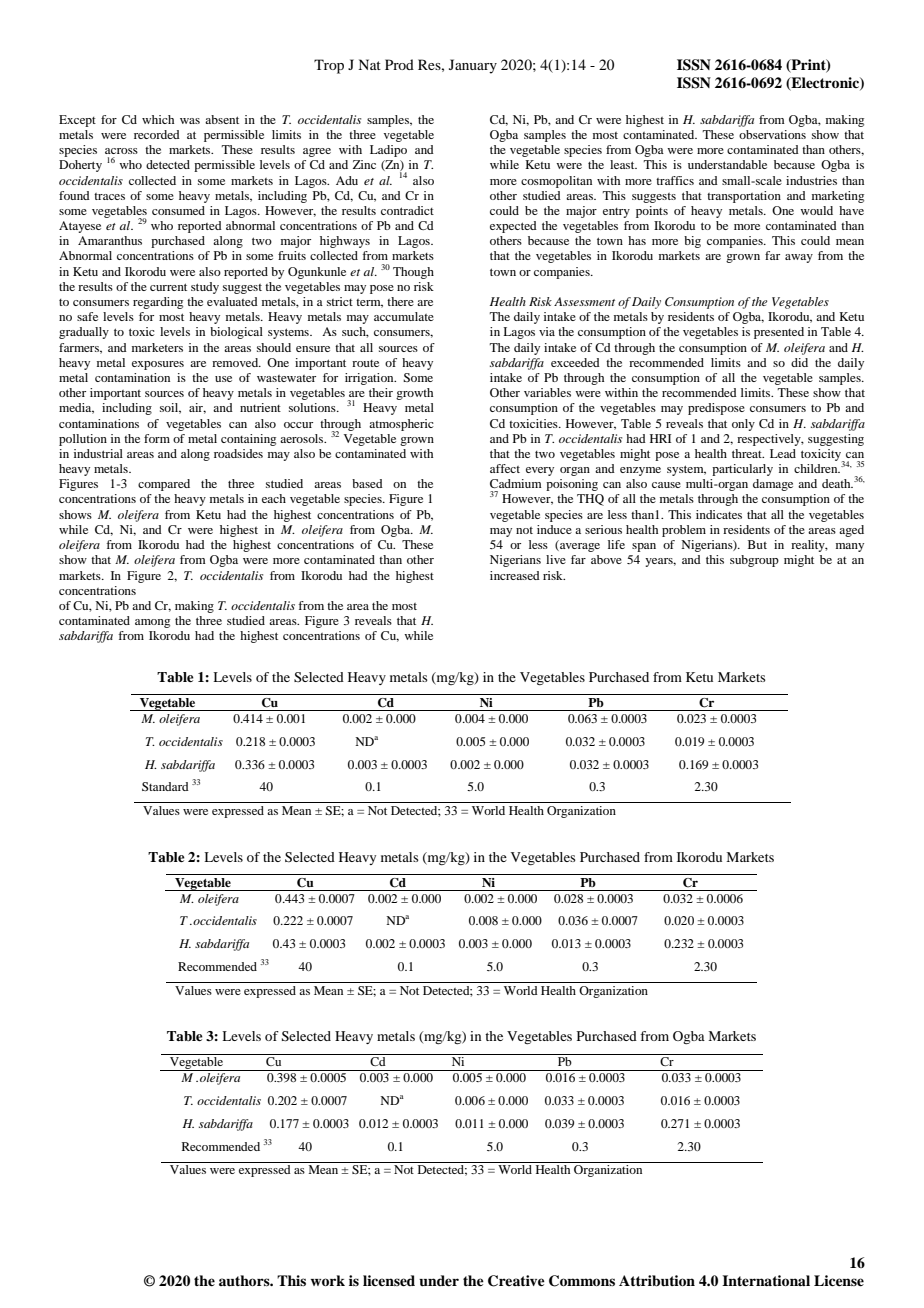 The width and height of the document is (924, 1308). I want to click on work, so click(327, 1280).
